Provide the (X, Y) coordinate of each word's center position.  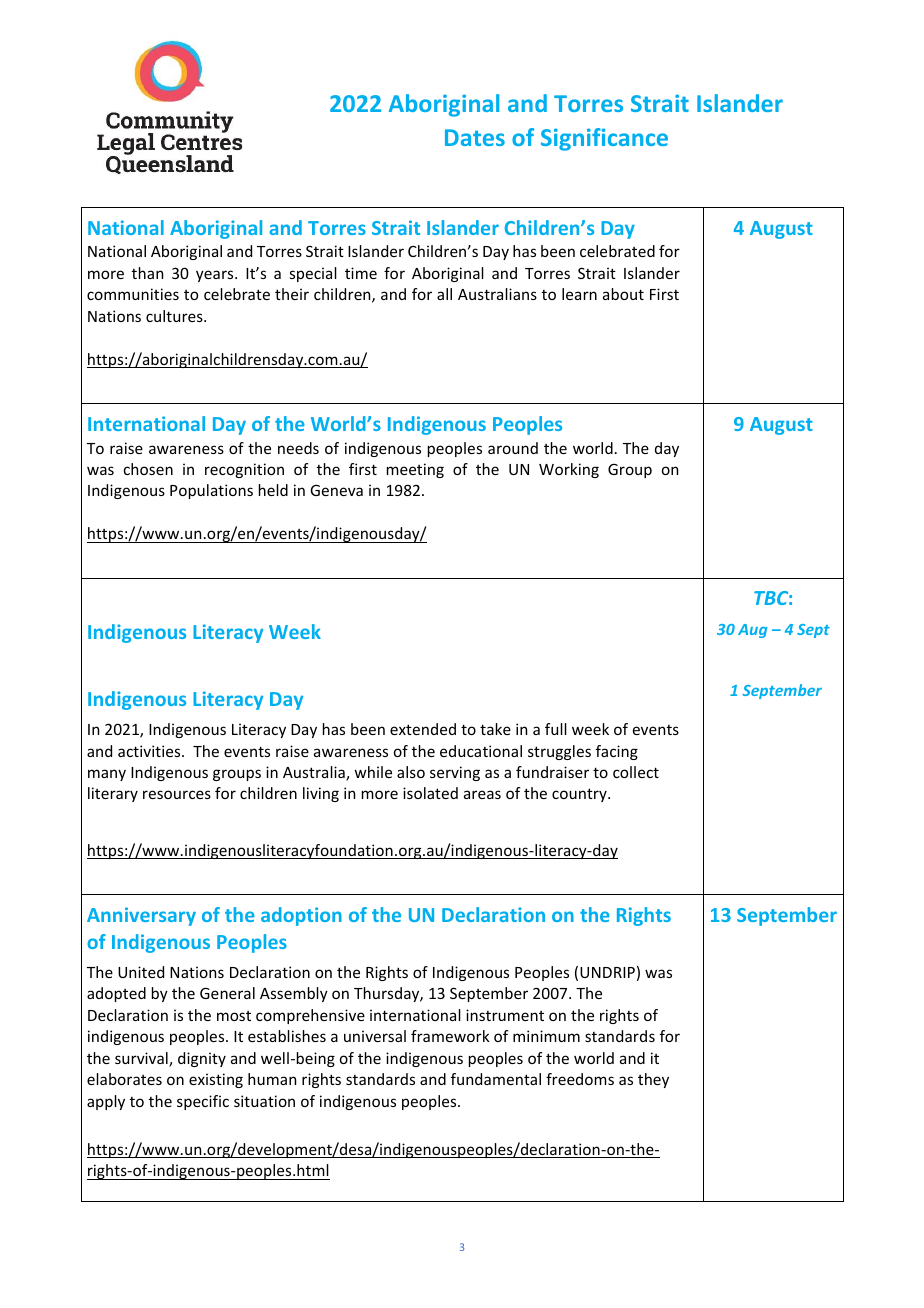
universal (375, 1036)
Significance (604, 139)
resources (177, 794)
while (373, 772)
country (580, 795)
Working (569, 470)
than (147, 273)
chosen (148, 469)
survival (142, 1059)
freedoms (580, 1079)
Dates (475, 137)
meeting (415, 470)
